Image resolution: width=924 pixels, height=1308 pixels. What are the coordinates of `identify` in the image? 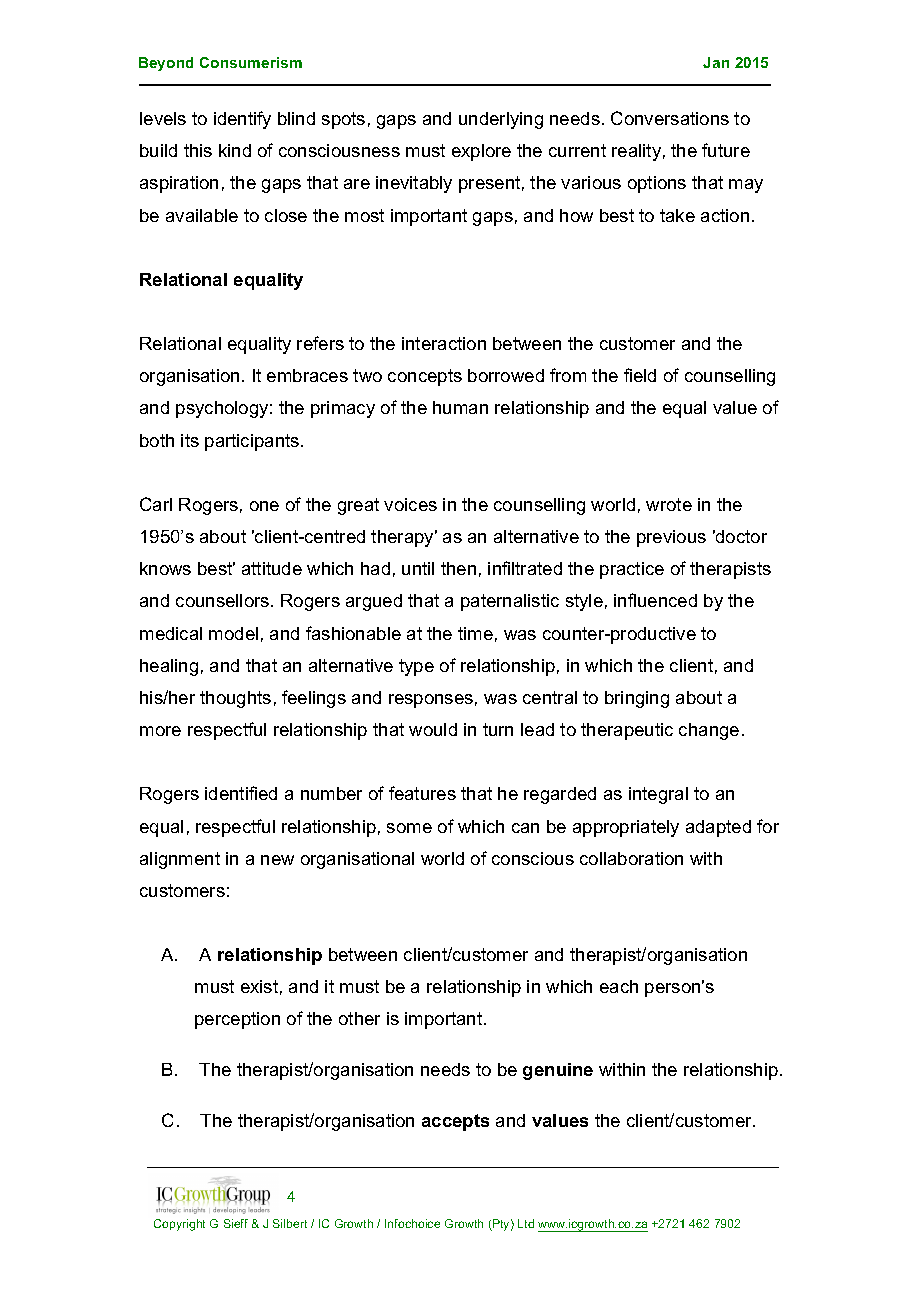 It's located at (242, 120).
